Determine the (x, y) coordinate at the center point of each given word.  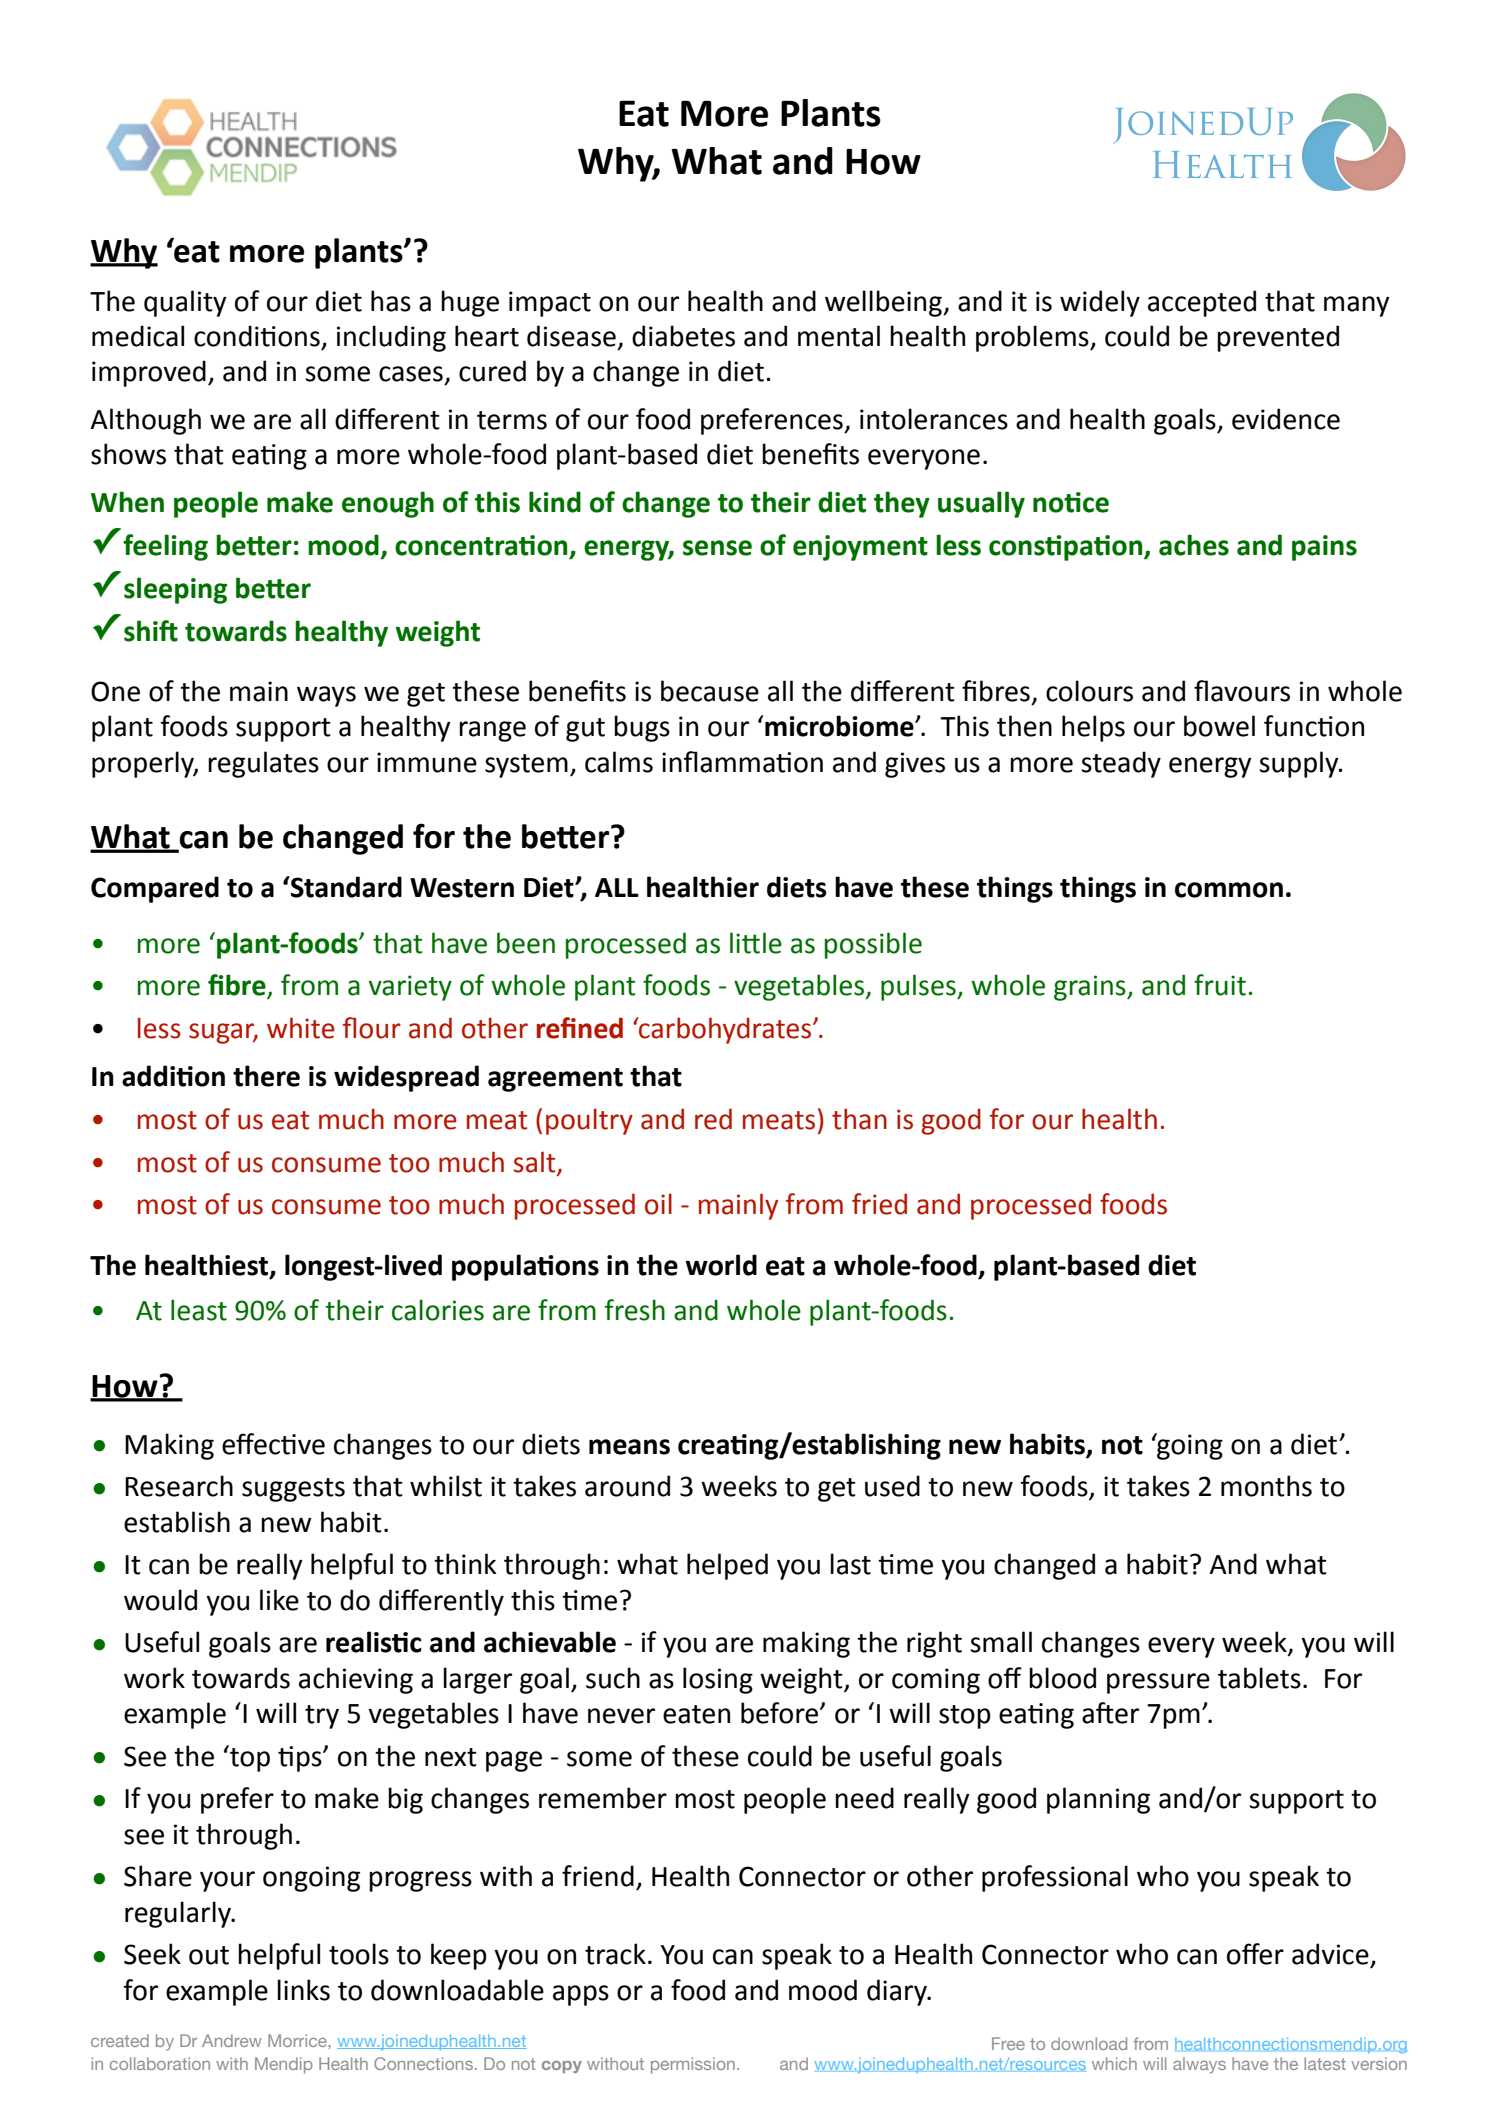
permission (693, 2065)
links (303, 1990)
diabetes (683, 336)
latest (1325, 2063)
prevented (1278, 338)
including (391, 338)
